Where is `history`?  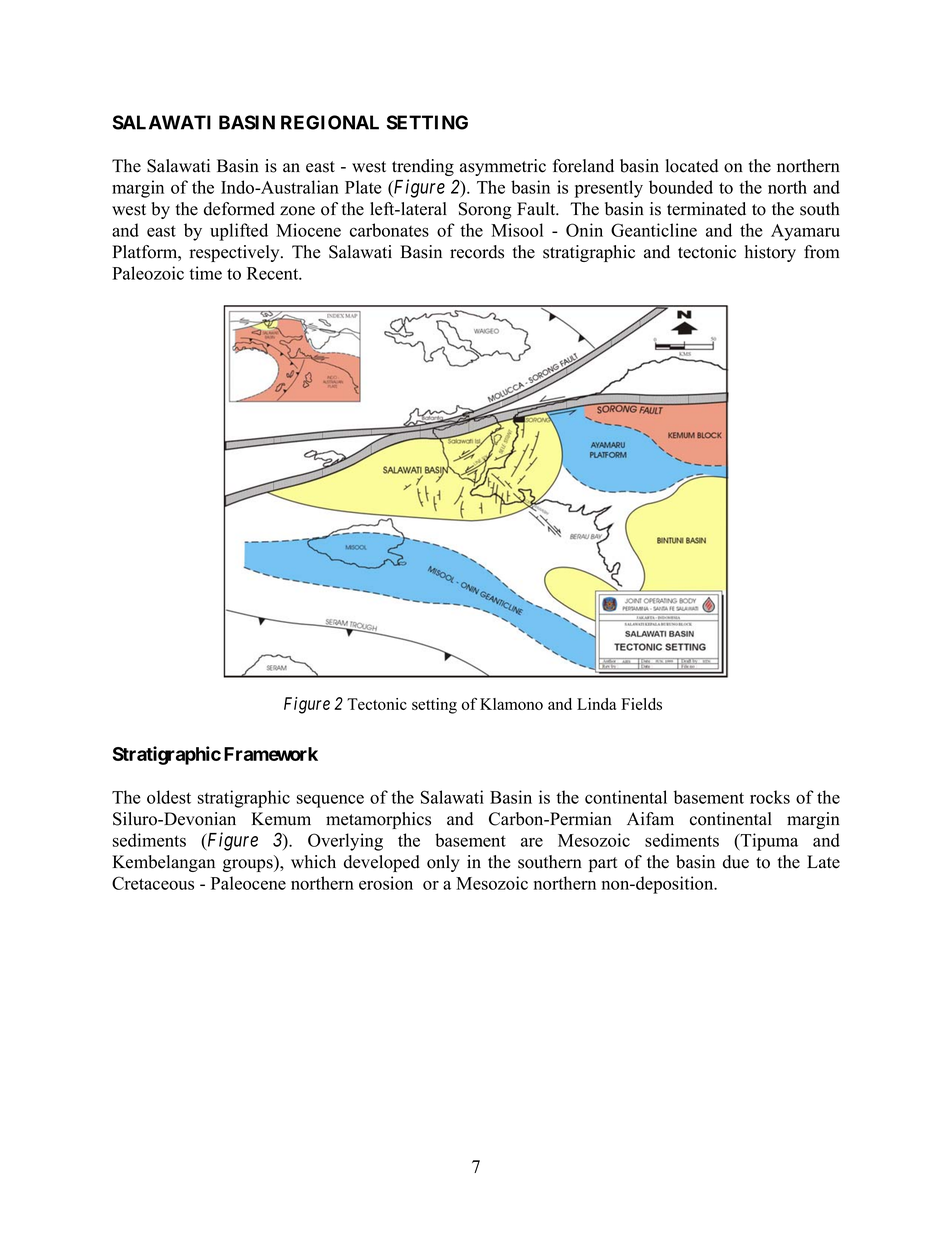 history is located at coordinates (770, 253).
